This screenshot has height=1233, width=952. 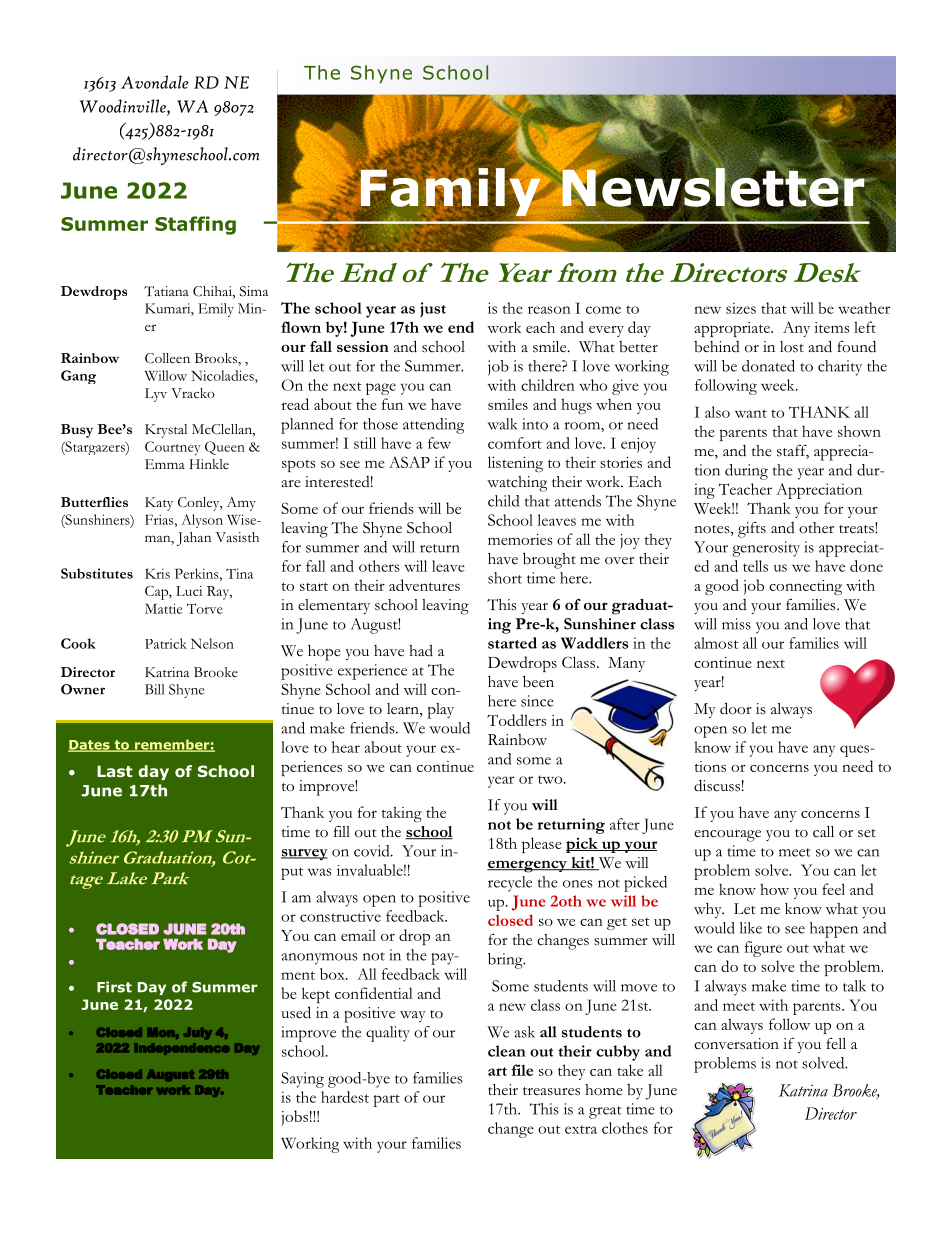 I want to click on file, so click(x=522, y=1070).
